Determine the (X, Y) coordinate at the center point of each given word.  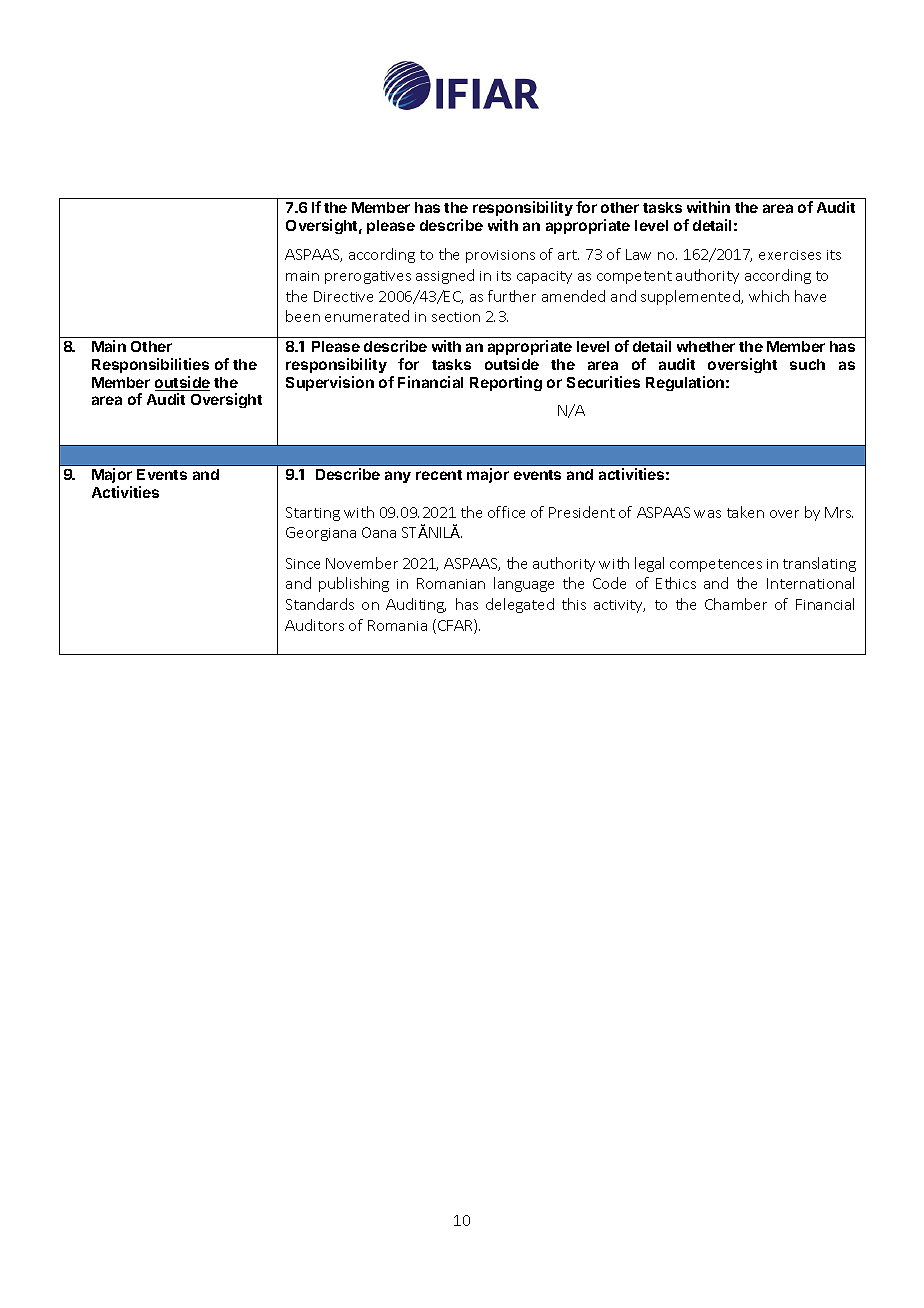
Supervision (330, 383)
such (807, 364)
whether (706, 346)
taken (745, 512)
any (398, 477)
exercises (790, 255)
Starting (313, 514)
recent (439, 475)
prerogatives (368, 277)
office (506, 512)
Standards (320, 604)
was (707, 514)
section (456, 317)
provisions (500, 256)
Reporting (506, 383)
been (303, 316)
